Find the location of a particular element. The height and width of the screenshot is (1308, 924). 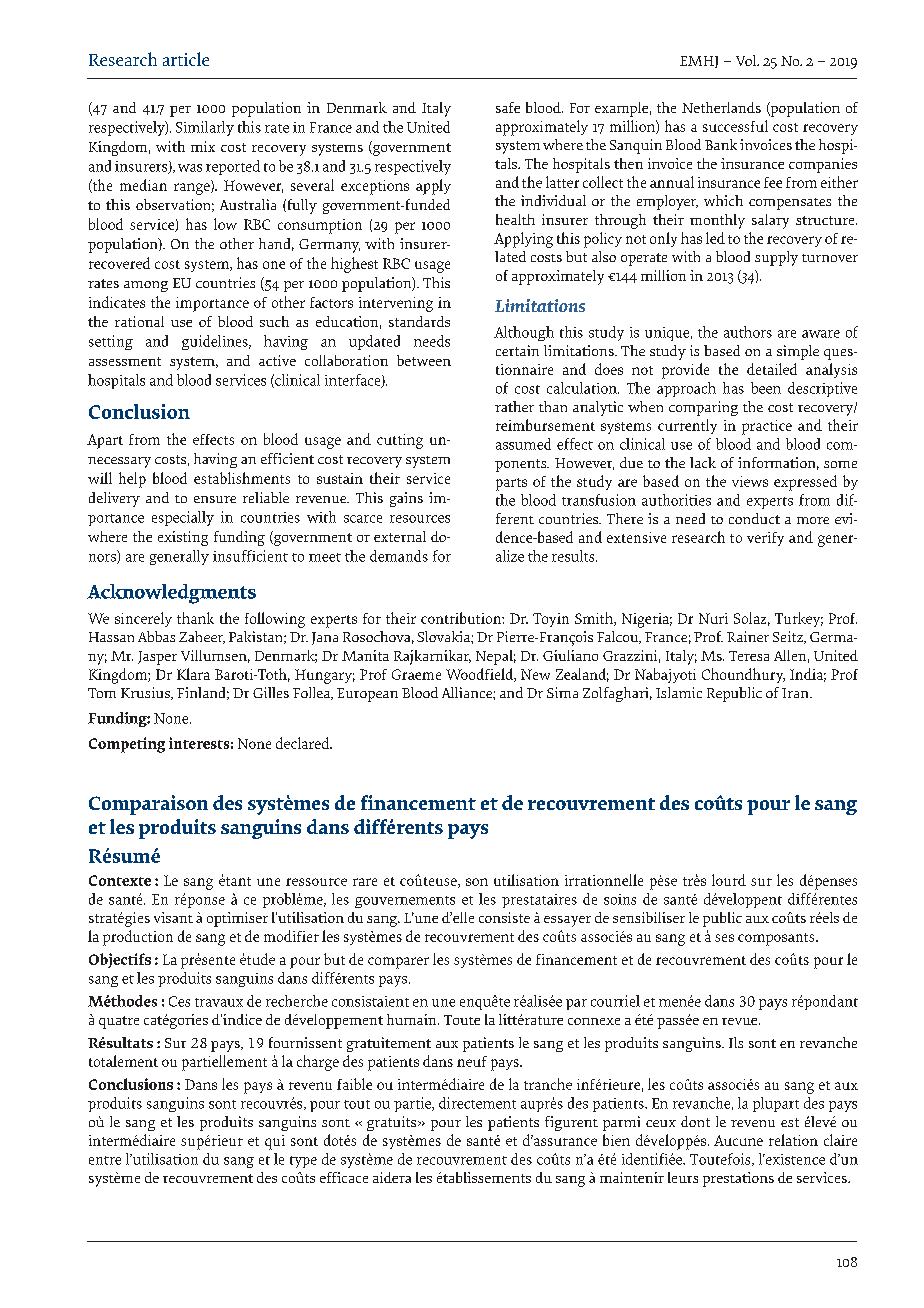

Zaheer is located at coordinates (202, 637).
